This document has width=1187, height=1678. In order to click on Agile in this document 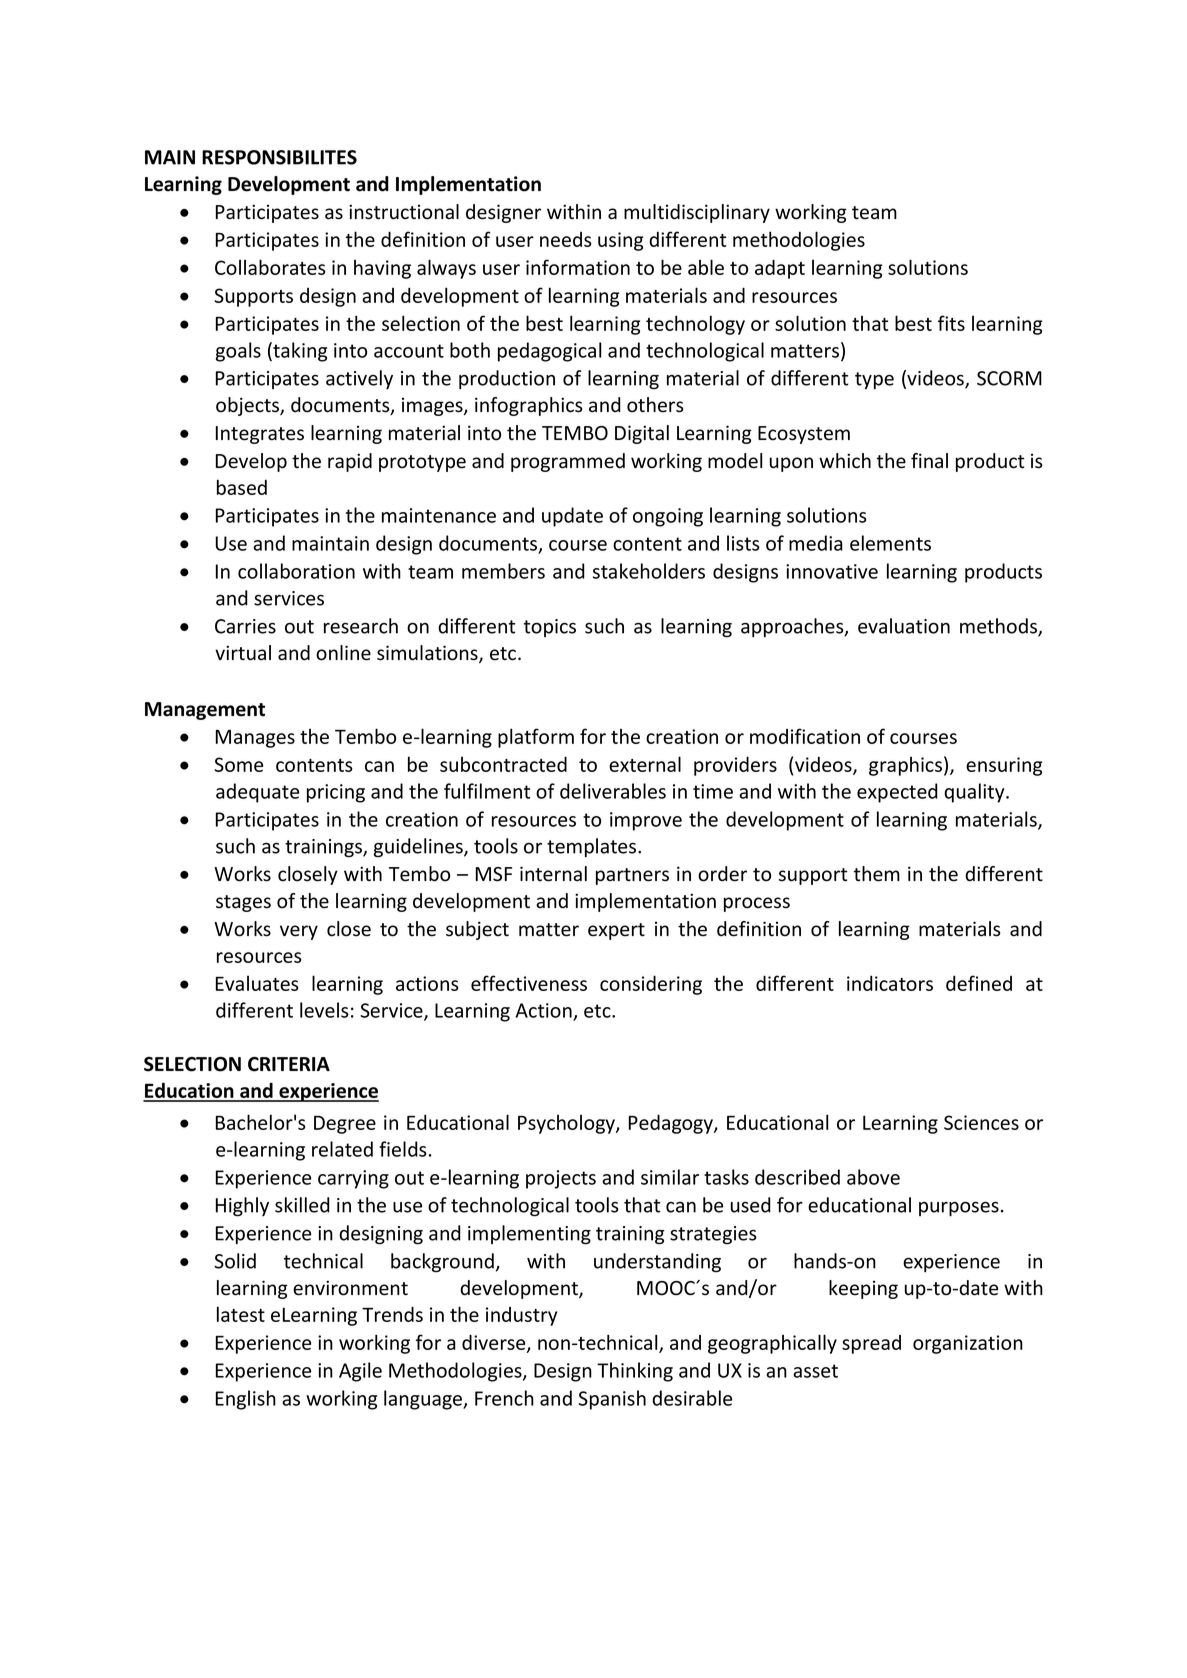, I will do `click(360, 1372)`.
